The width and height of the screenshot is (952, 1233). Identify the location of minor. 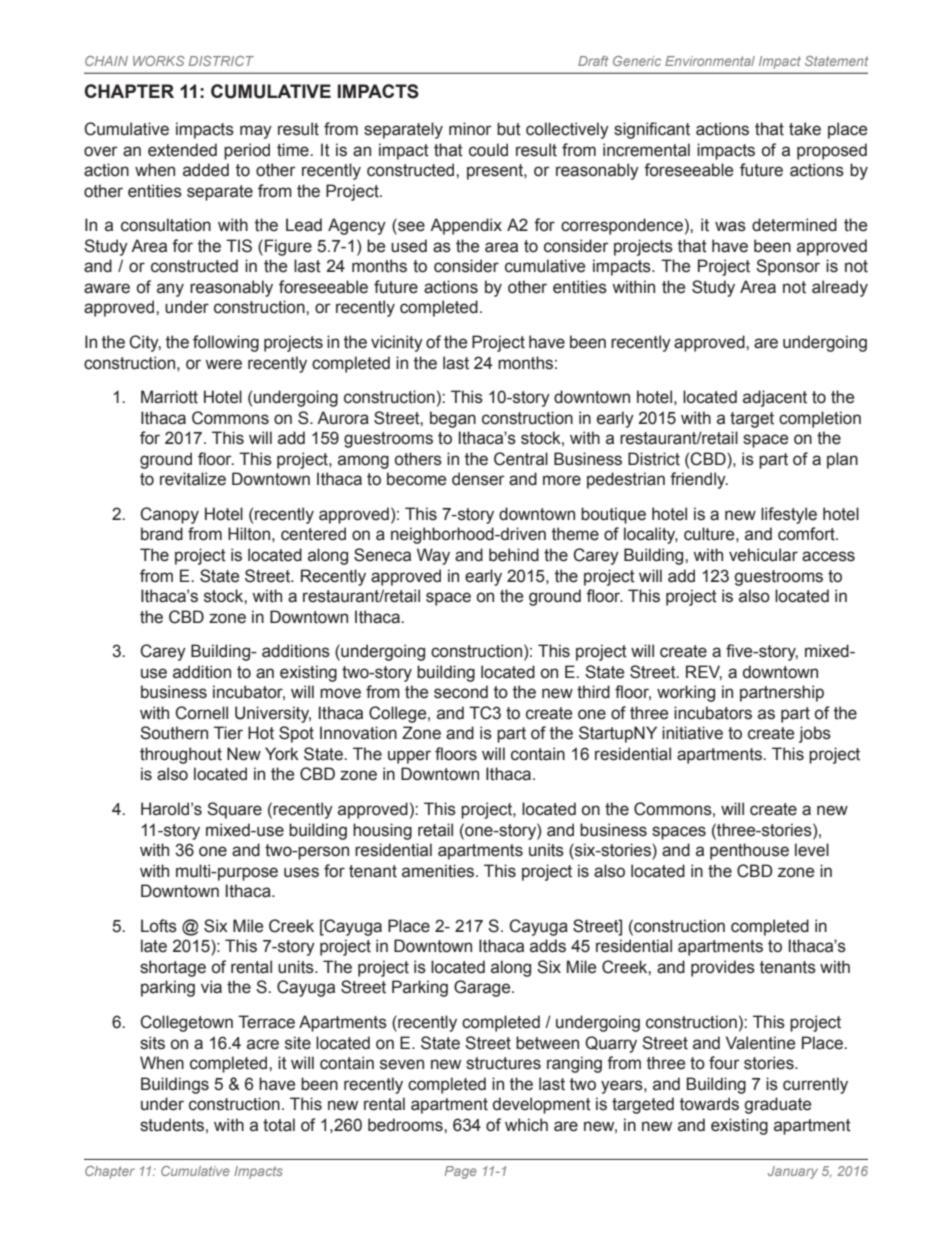
(470, 129).
